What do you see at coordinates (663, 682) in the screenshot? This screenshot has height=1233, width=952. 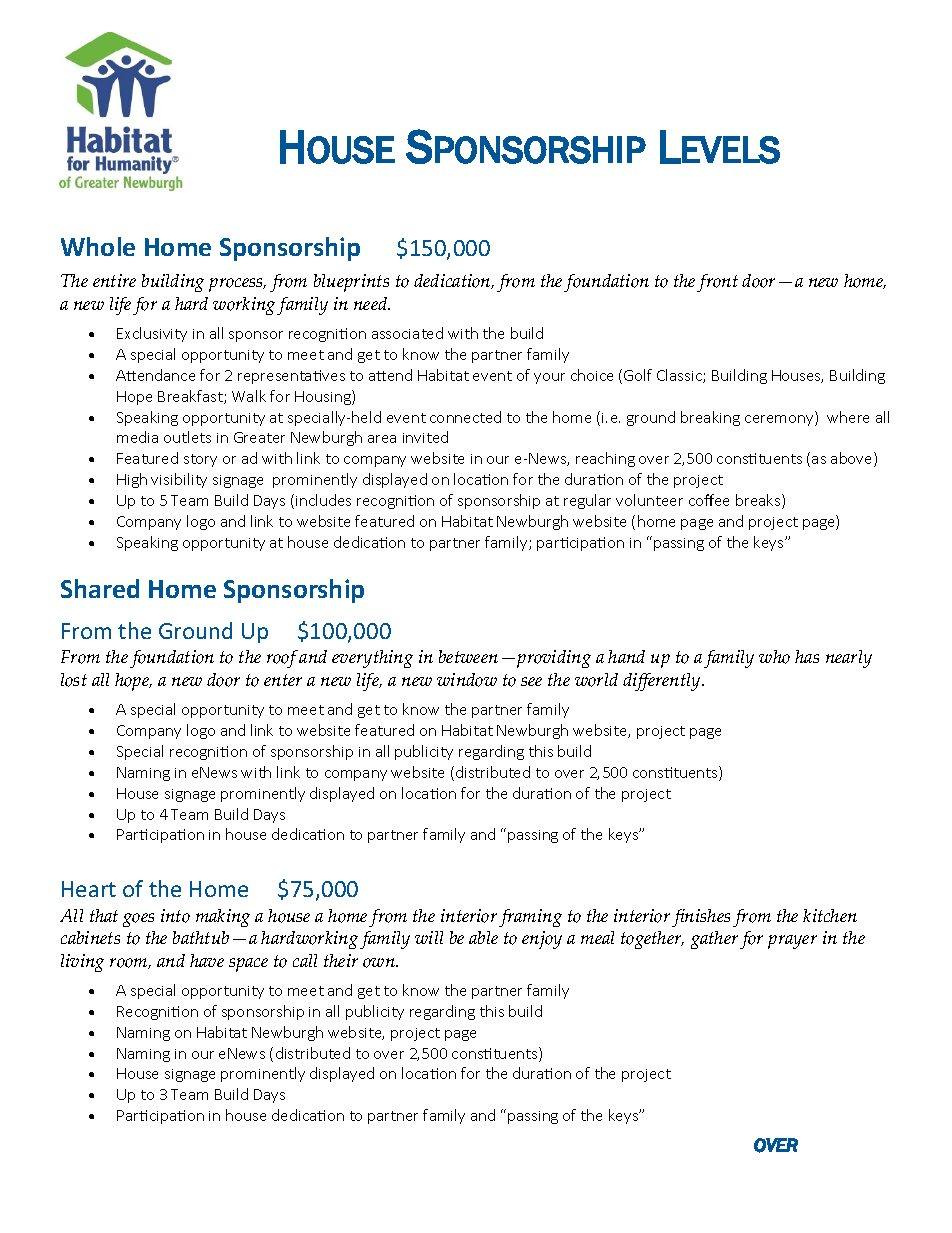 I see `differently` at bounding box center [663, 682].
